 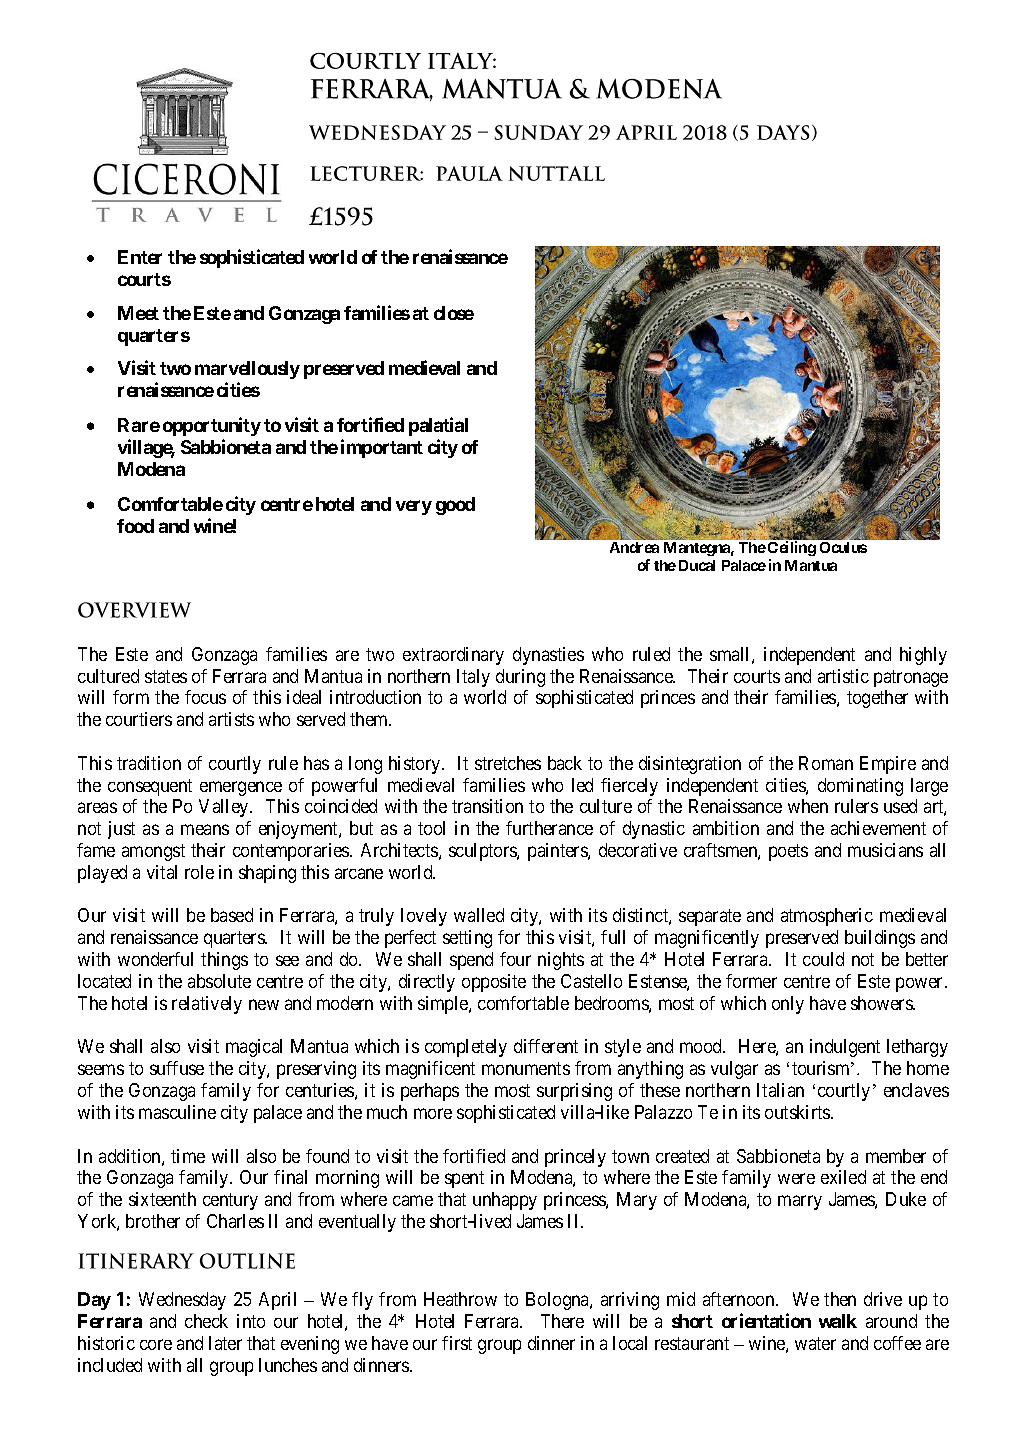 I want to click on close, so click(x=454, y=313).
